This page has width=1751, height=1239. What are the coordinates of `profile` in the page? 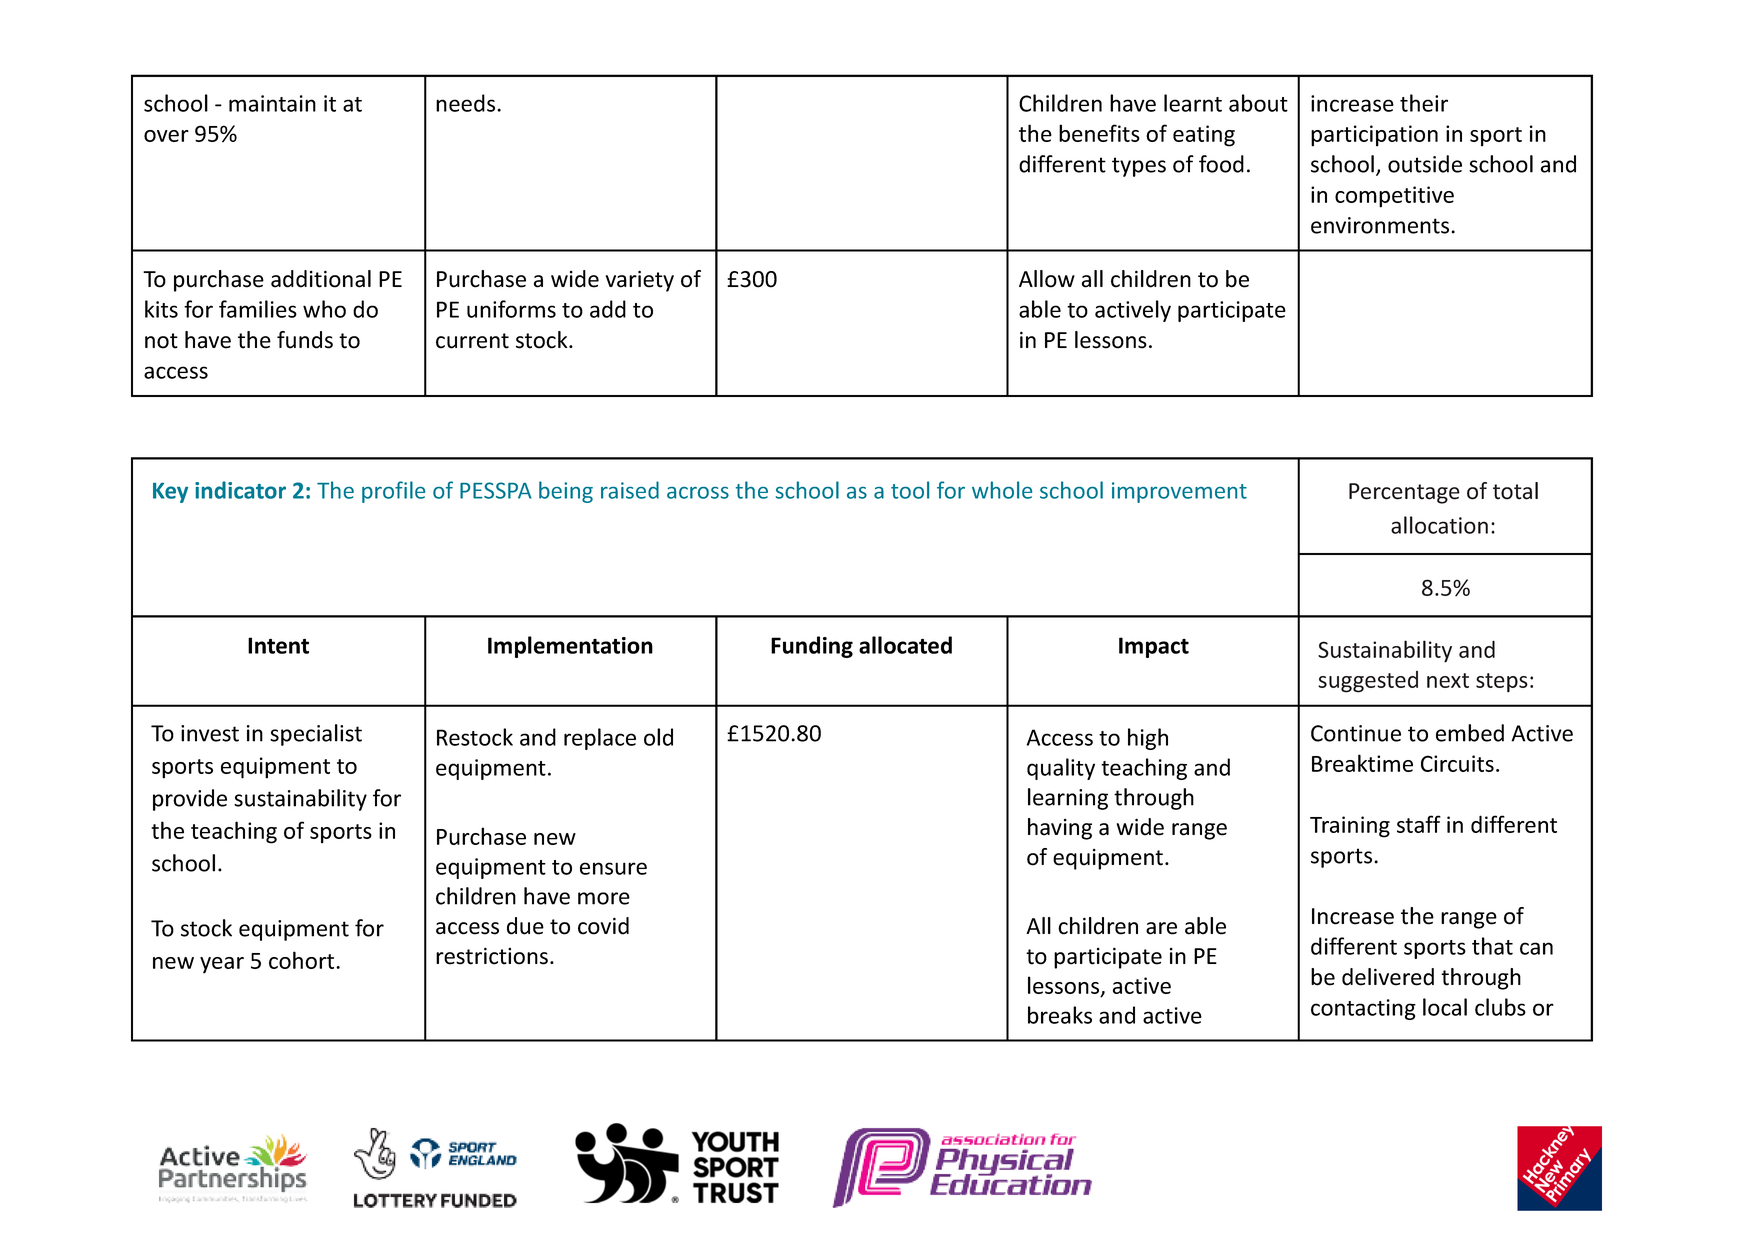 It's located at (393, 492).
